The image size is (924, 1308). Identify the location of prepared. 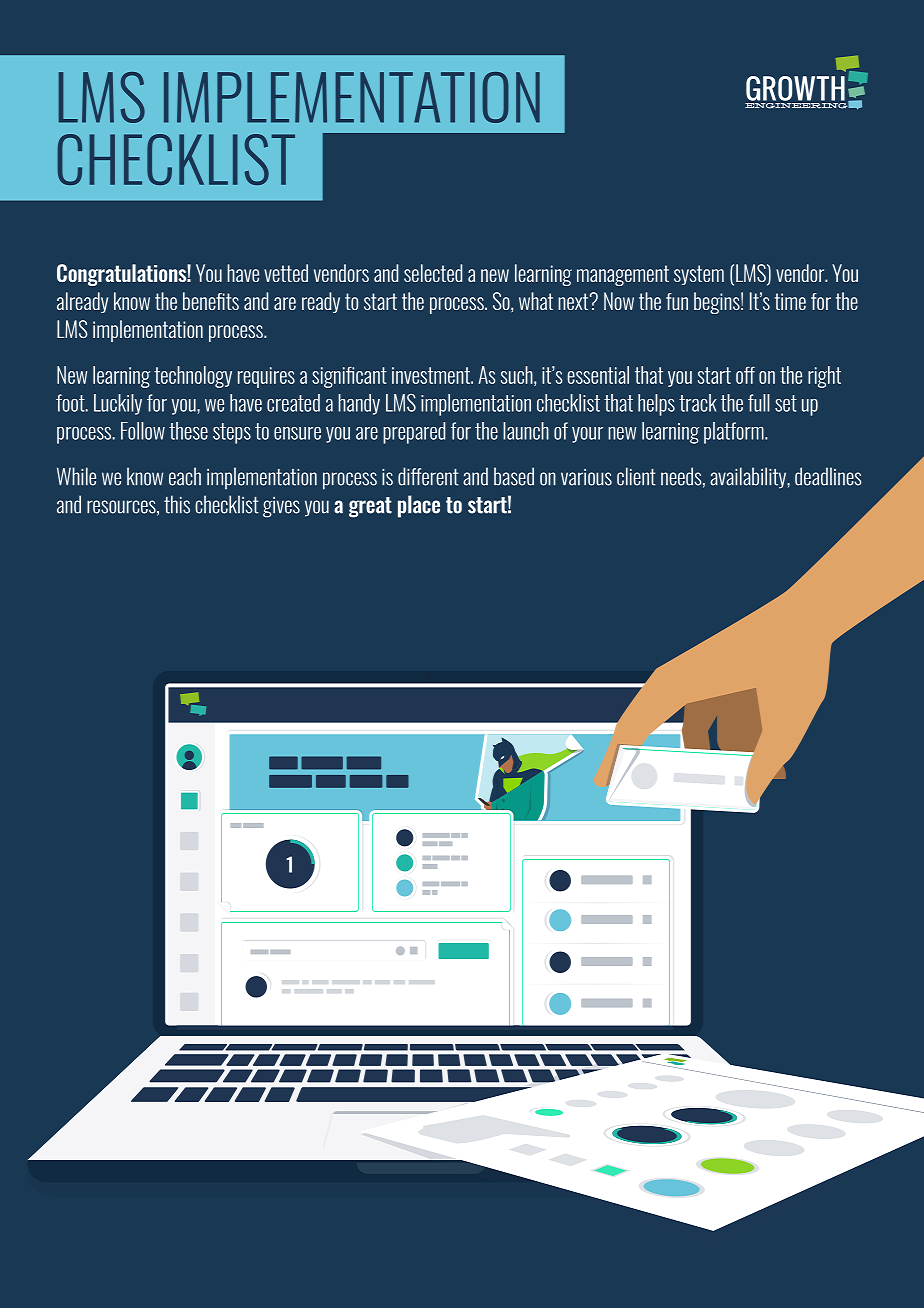
(414, 433).
